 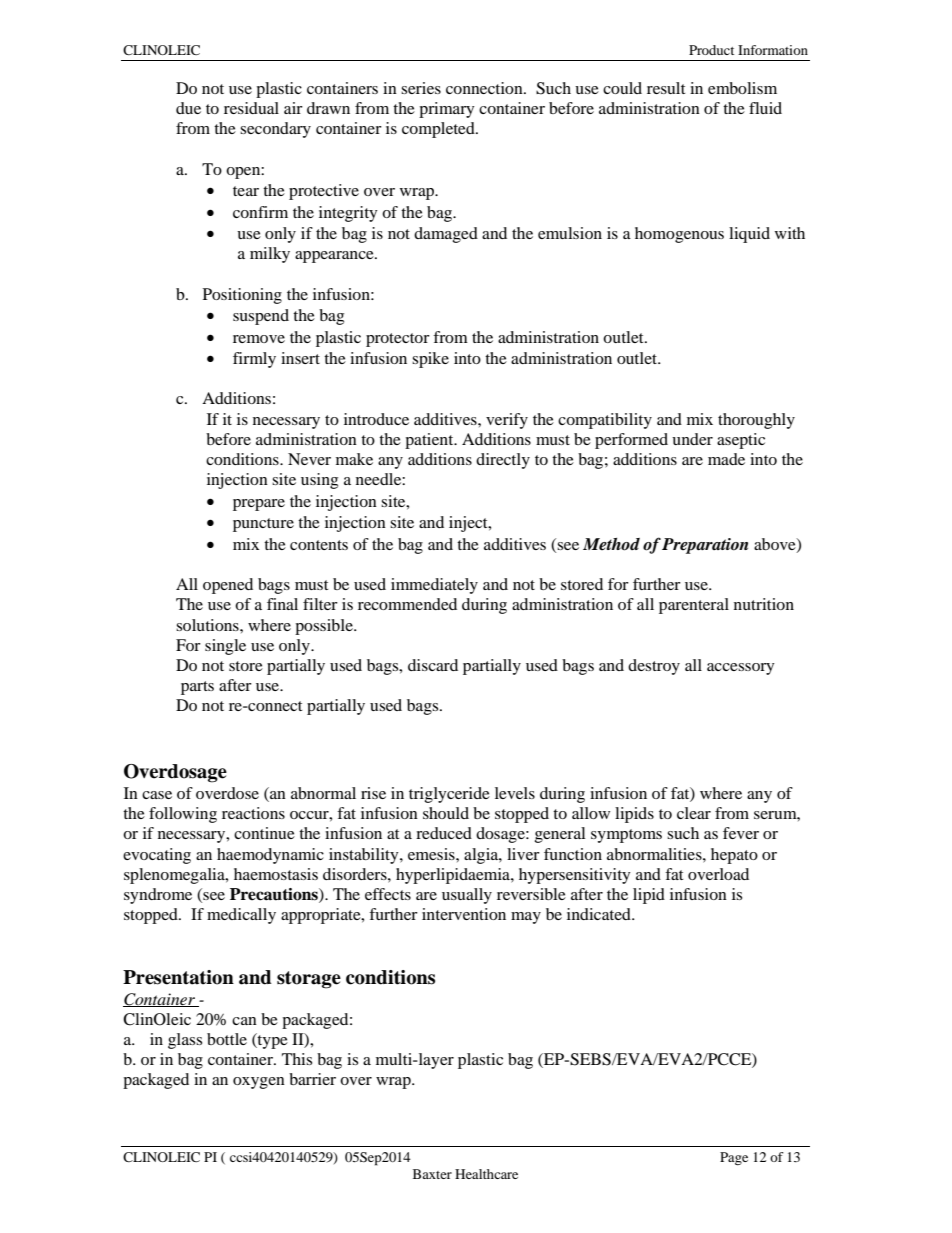 I want to click on primary, so click(x=447, y=110).
